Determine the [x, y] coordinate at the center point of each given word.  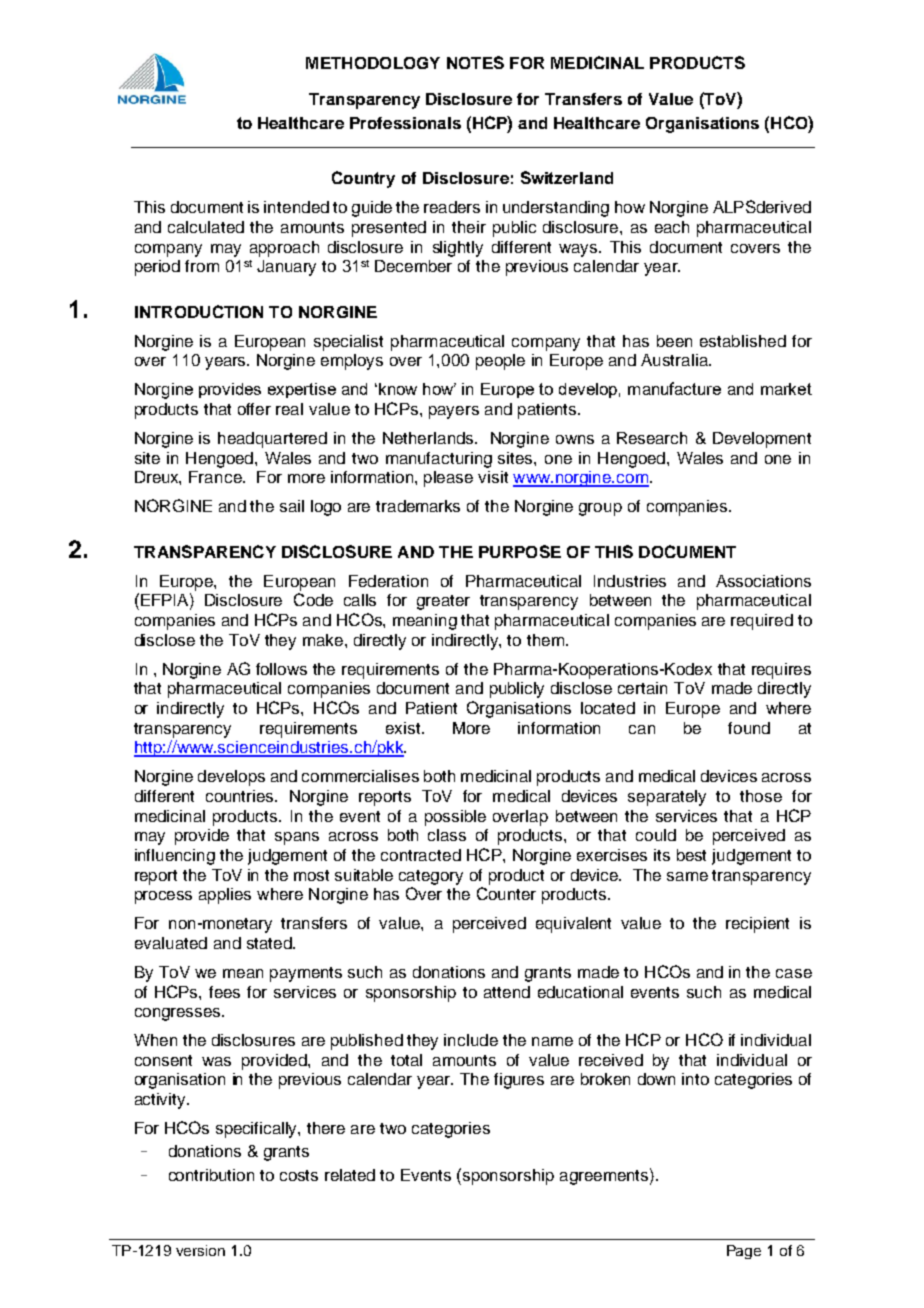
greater [443, 602]
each [672, 227]
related [350, 1175]
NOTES [475, 62]
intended [296, 207]
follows [281, 669]
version [200, 1250]
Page [744, 1252]
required [762, 622]
